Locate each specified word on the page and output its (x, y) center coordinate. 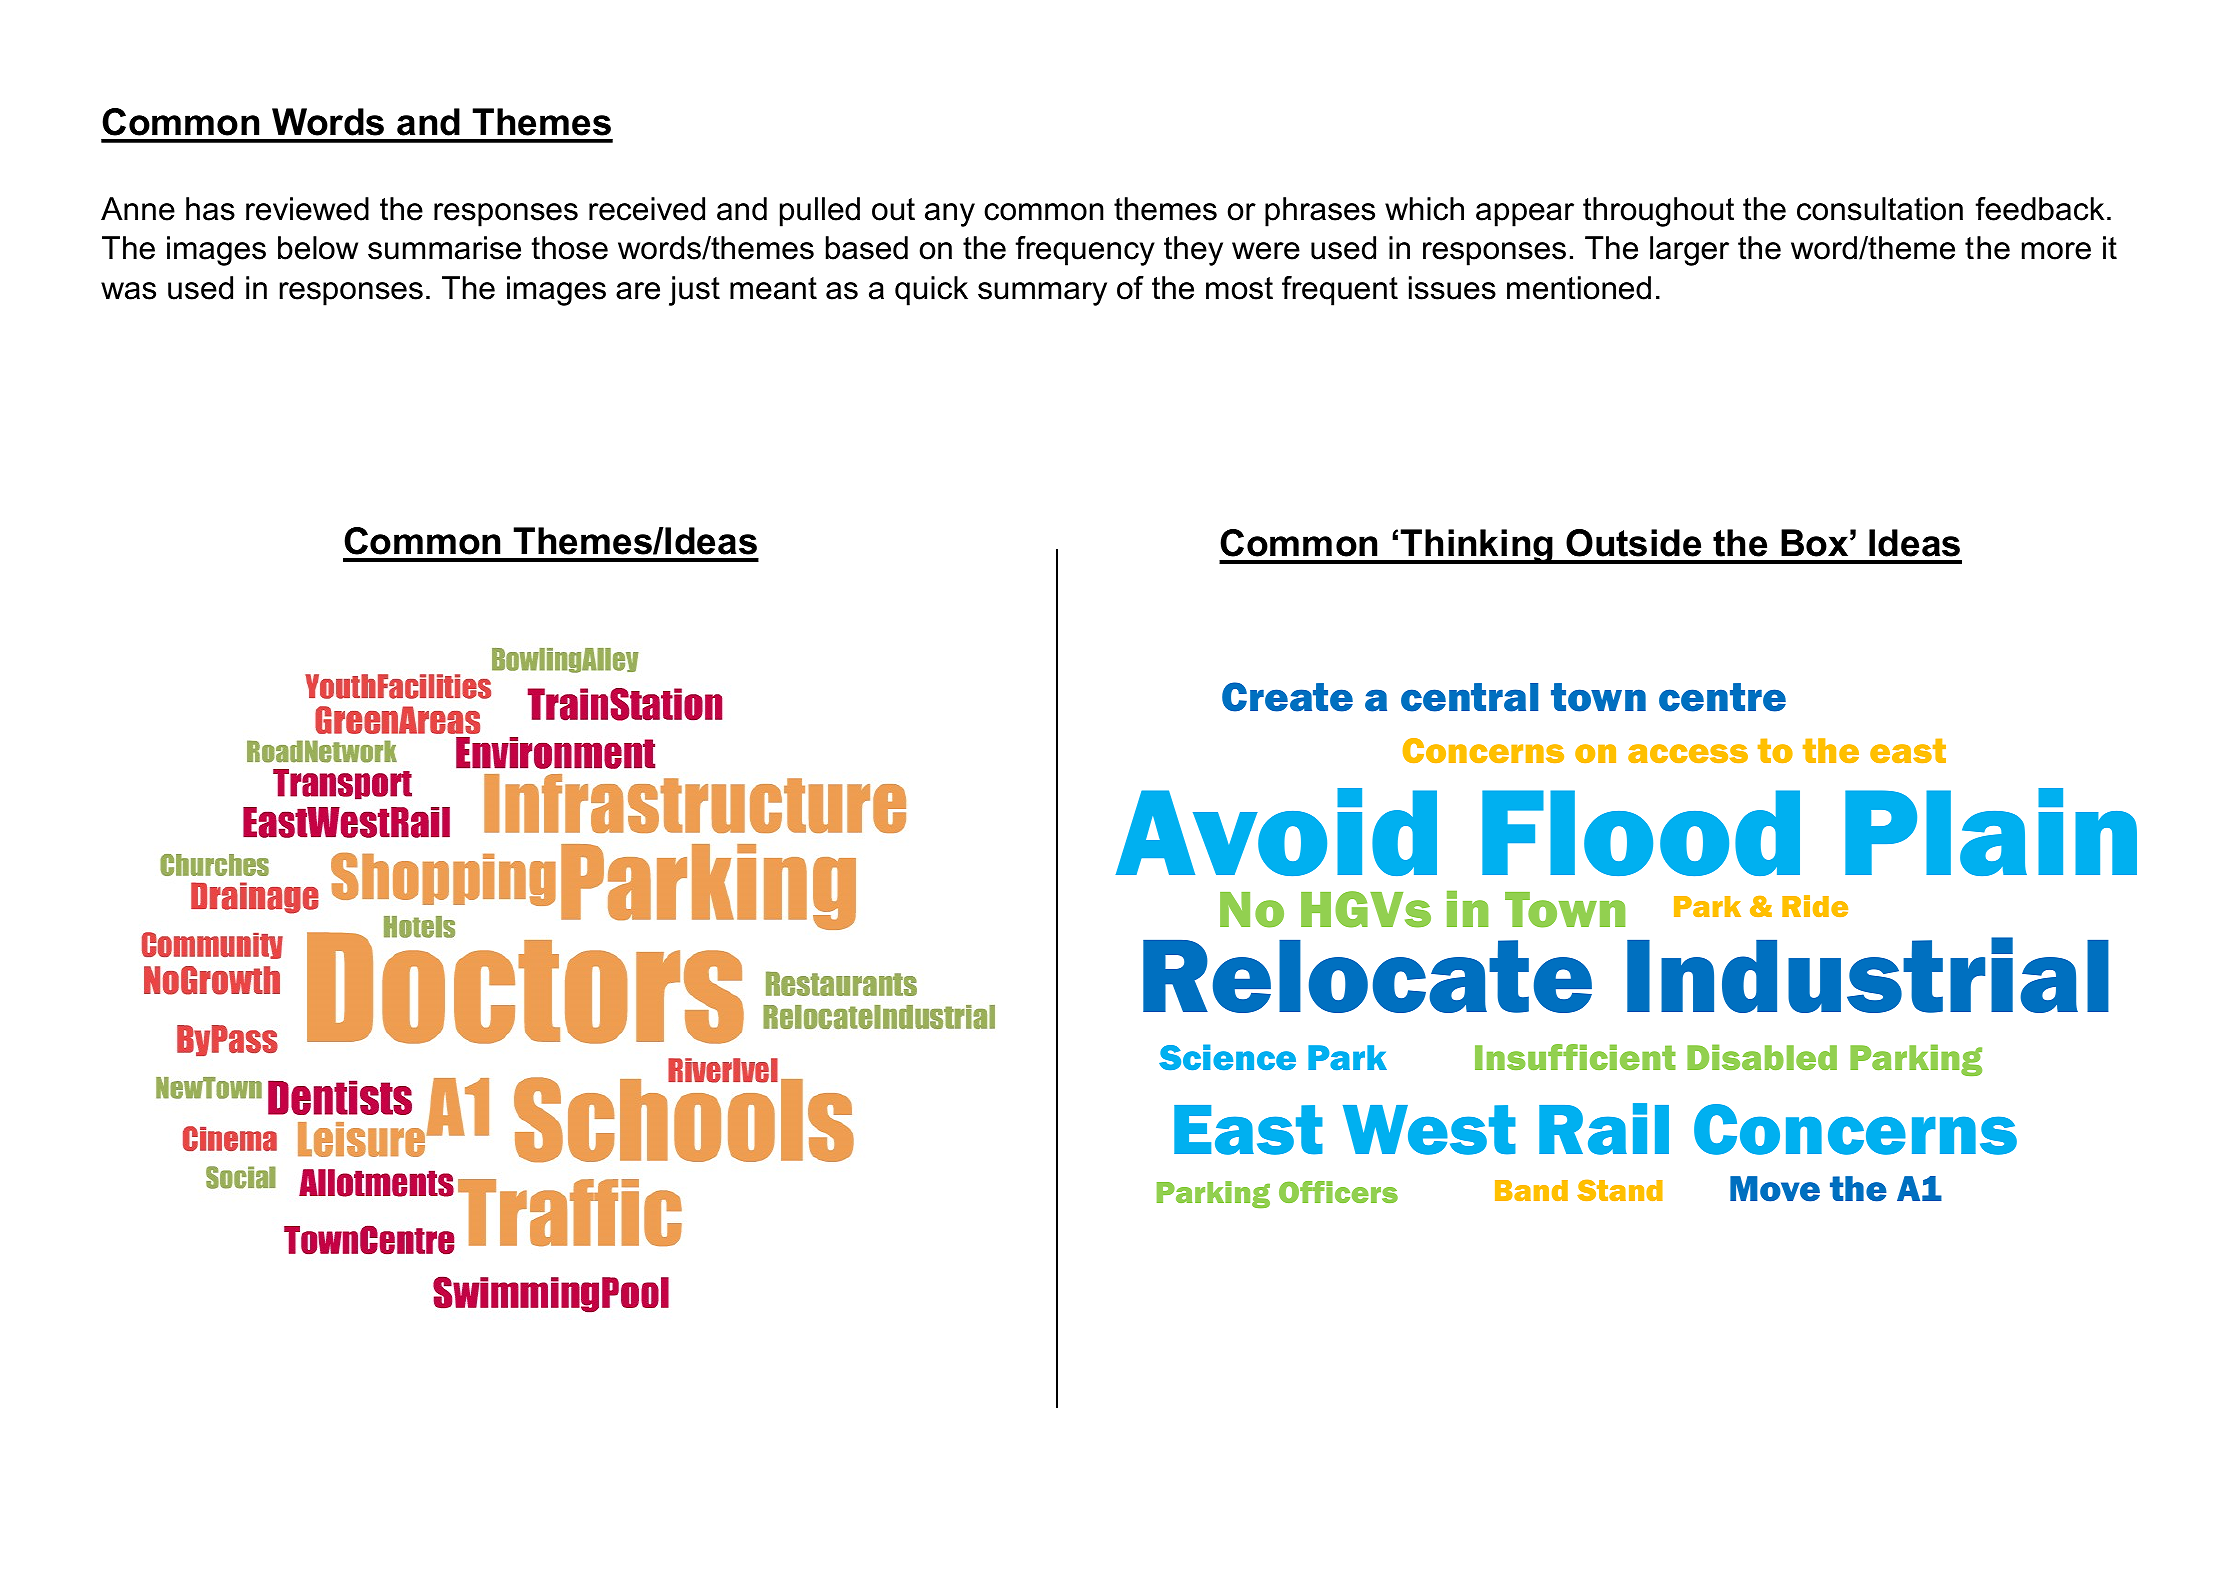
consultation (1880, 209)
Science (1227, 1057)
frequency (1085, 251)
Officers (1338, 1192)
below (318, 248)
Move (1775, 1189)
